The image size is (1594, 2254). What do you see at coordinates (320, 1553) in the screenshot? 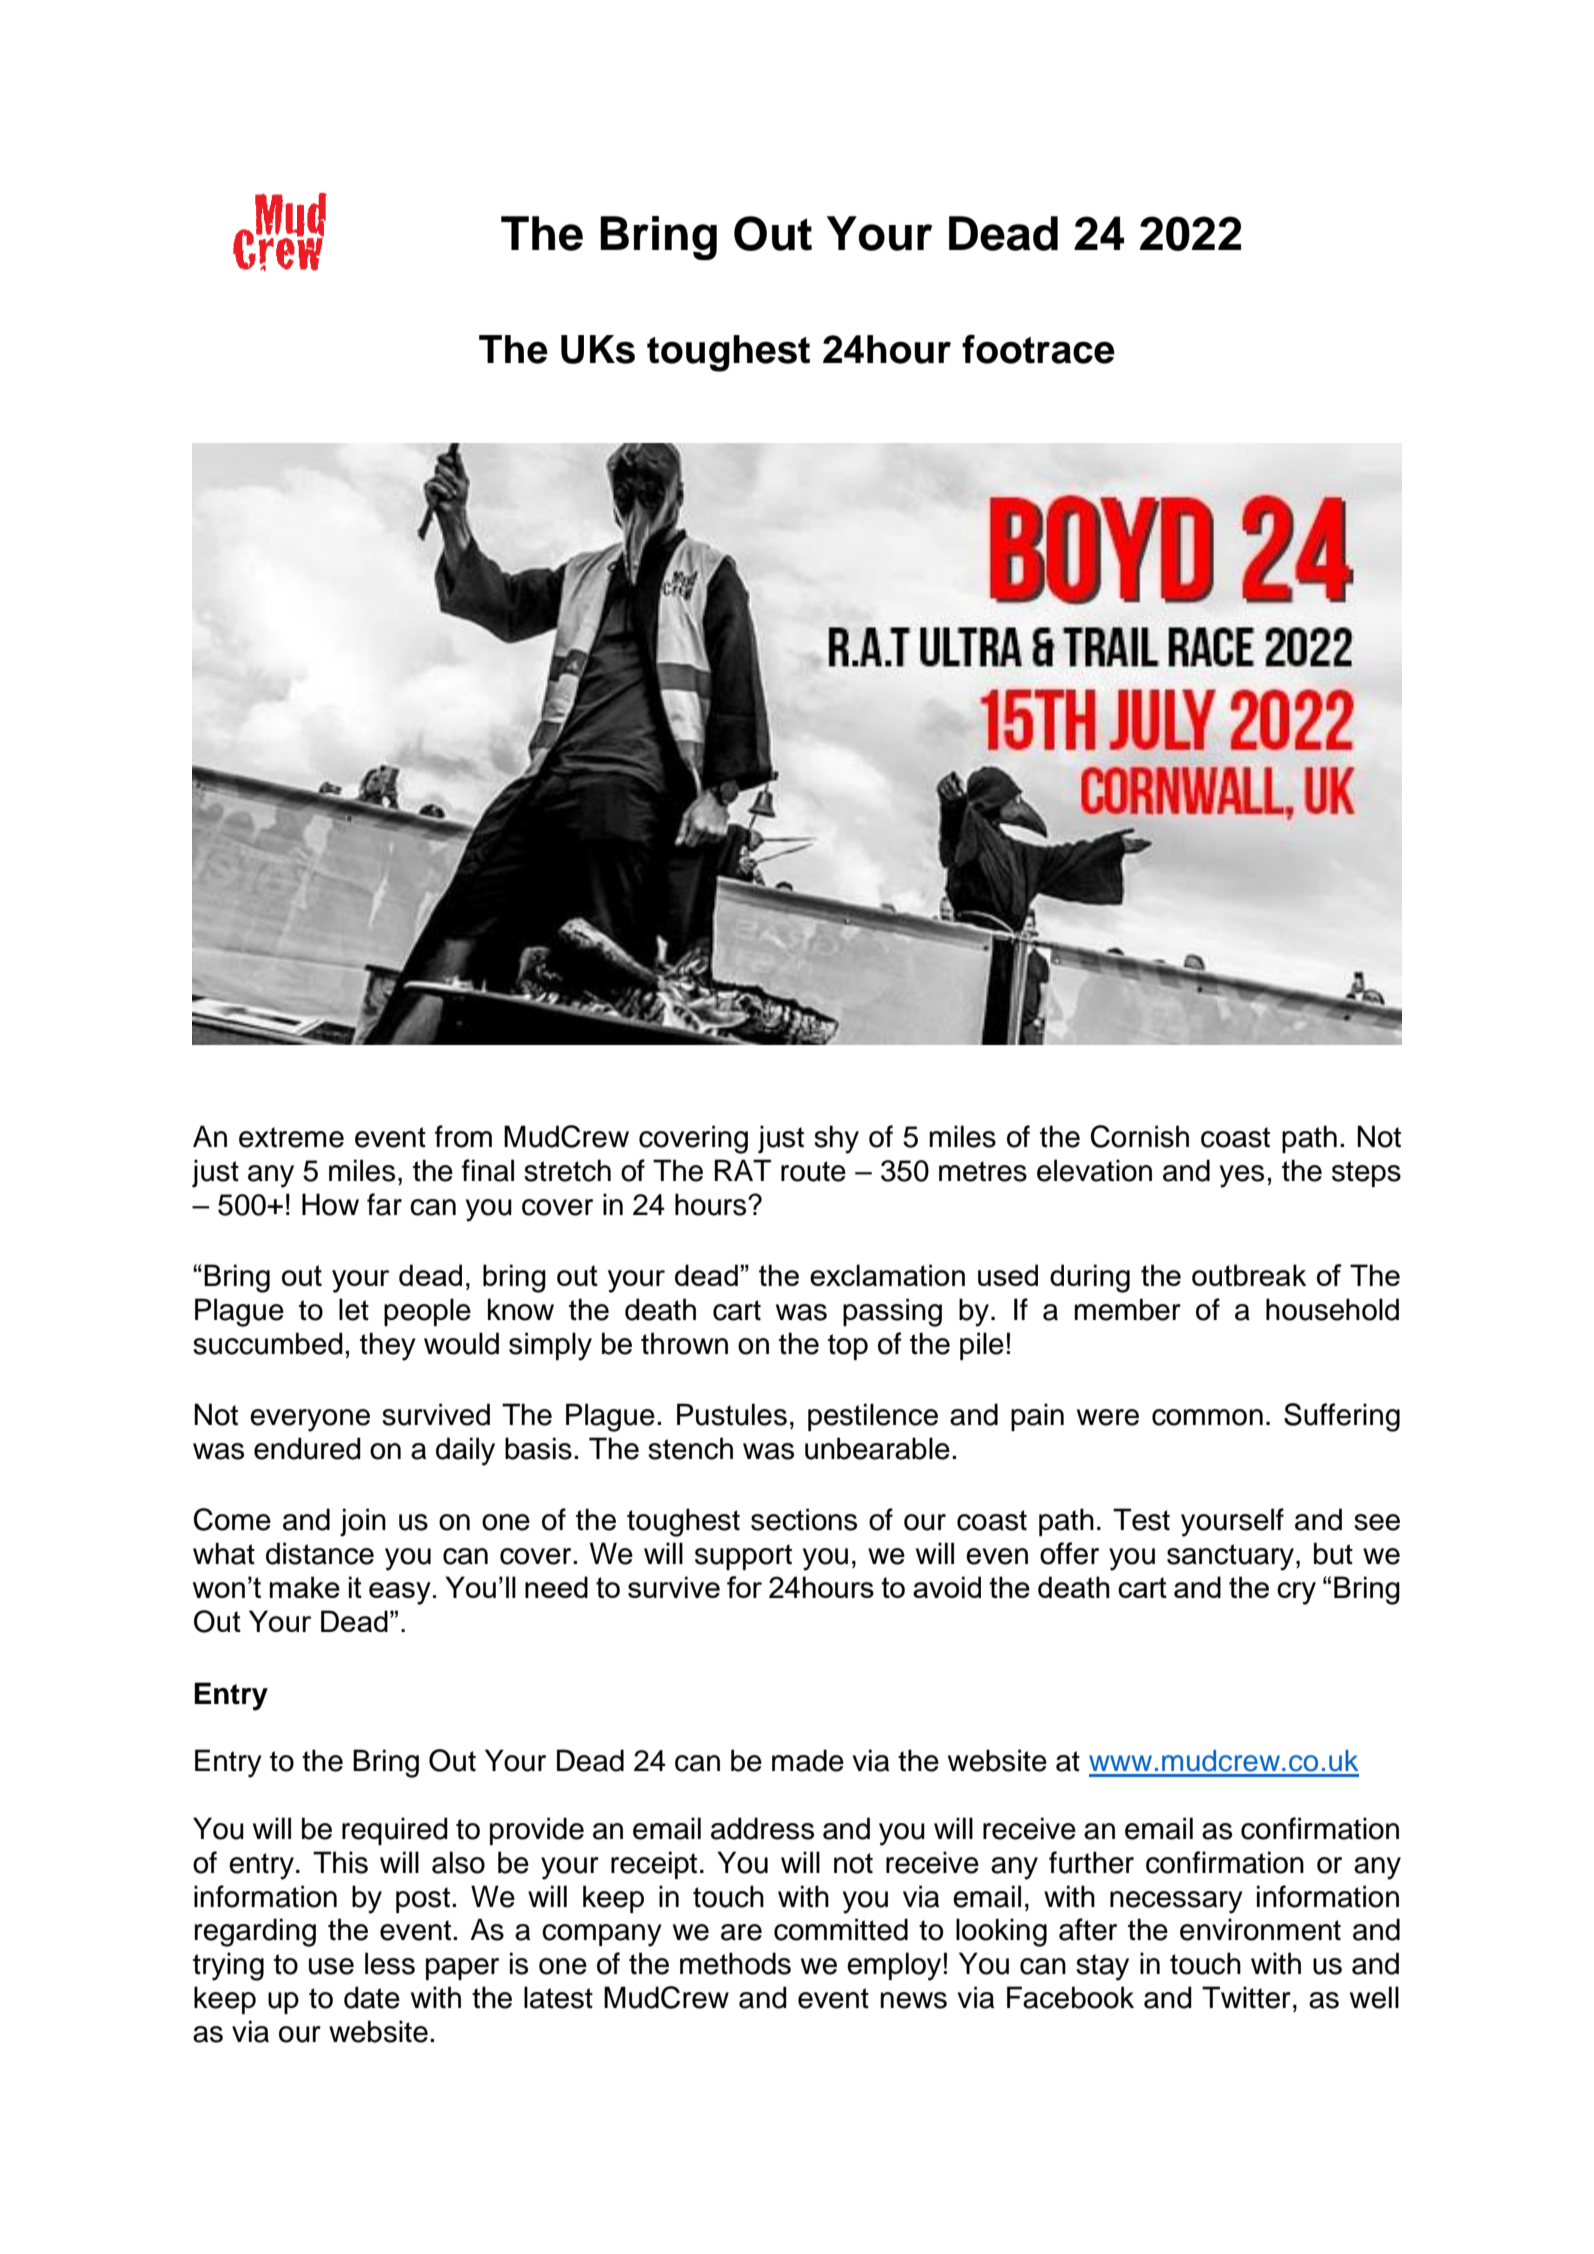
I see `distance` at bounding box center [320, 1553].
